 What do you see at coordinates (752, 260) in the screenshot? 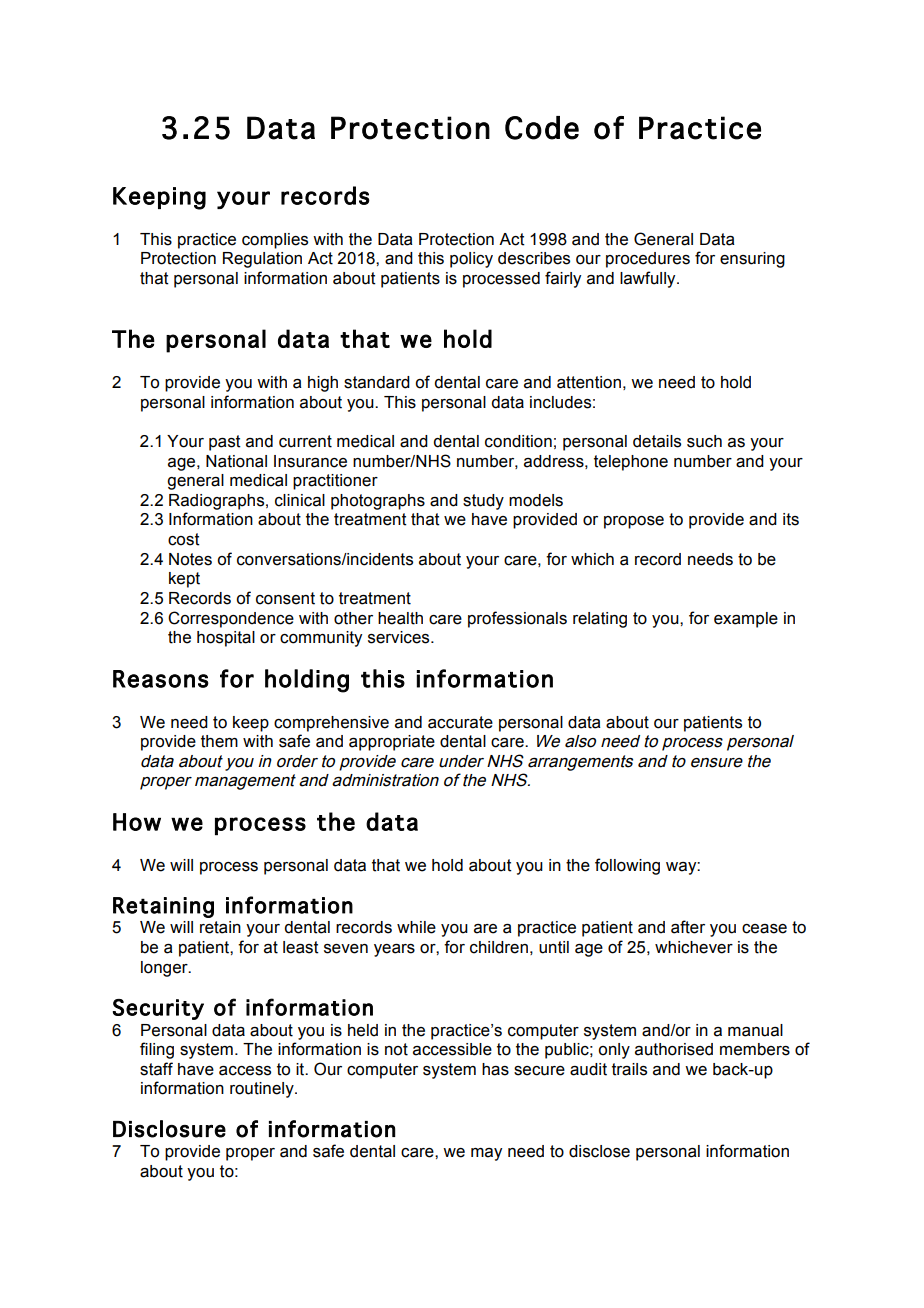
I see `ensuring` at bounding box center [752, 260].
